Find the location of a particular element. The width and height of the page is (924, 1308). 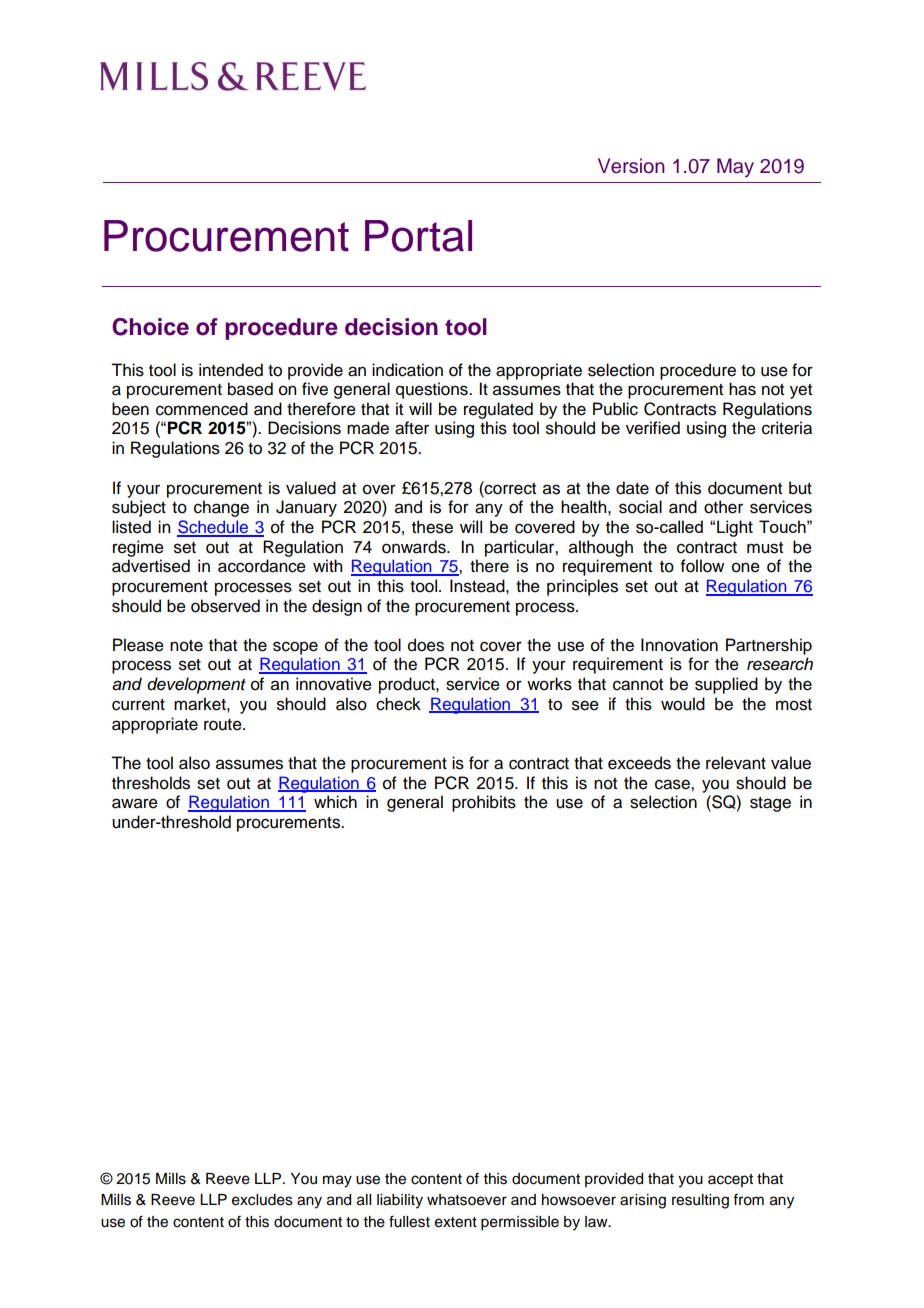

commenced is located at coordinates (202, 409).
